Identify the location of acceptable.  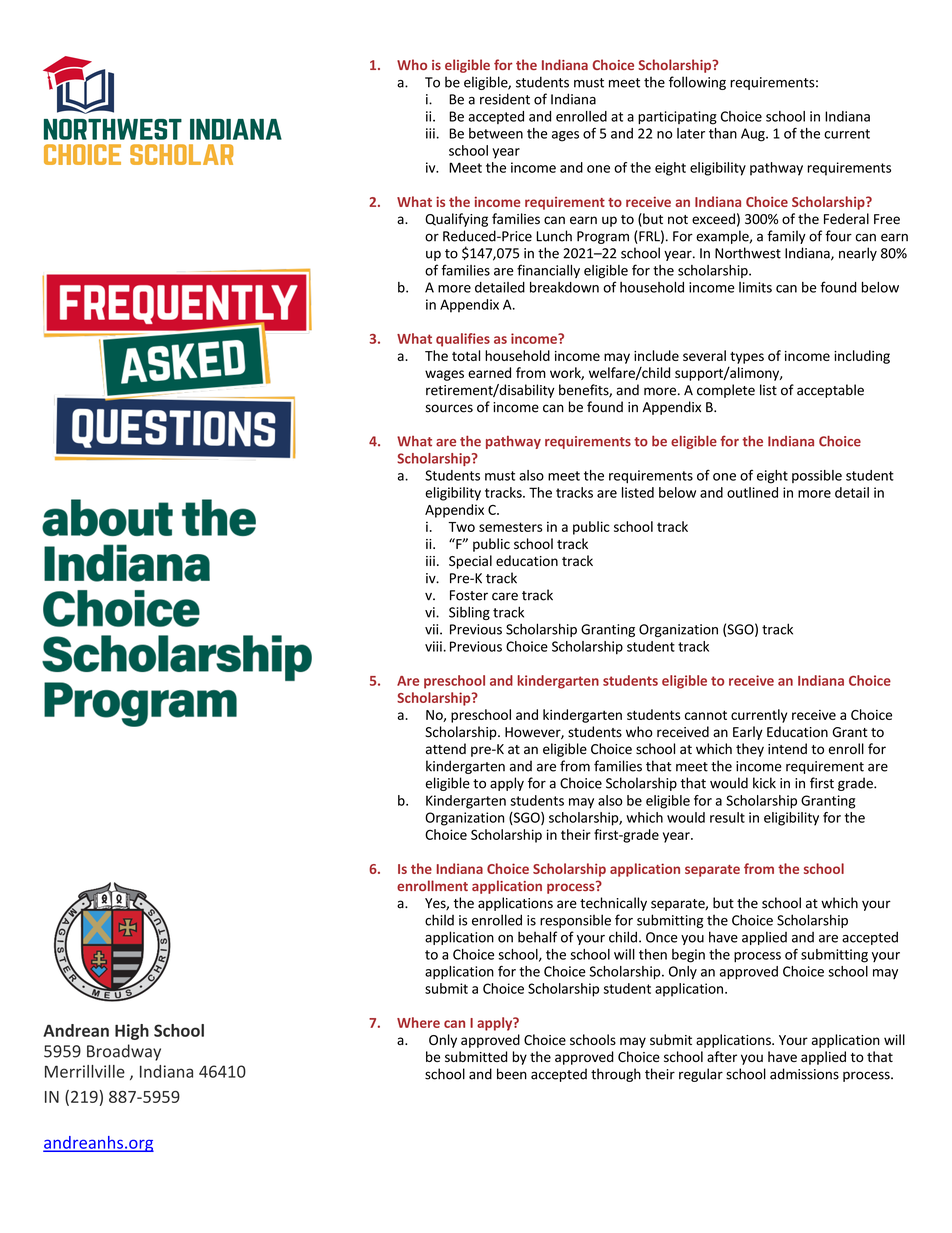
(830, 391).
